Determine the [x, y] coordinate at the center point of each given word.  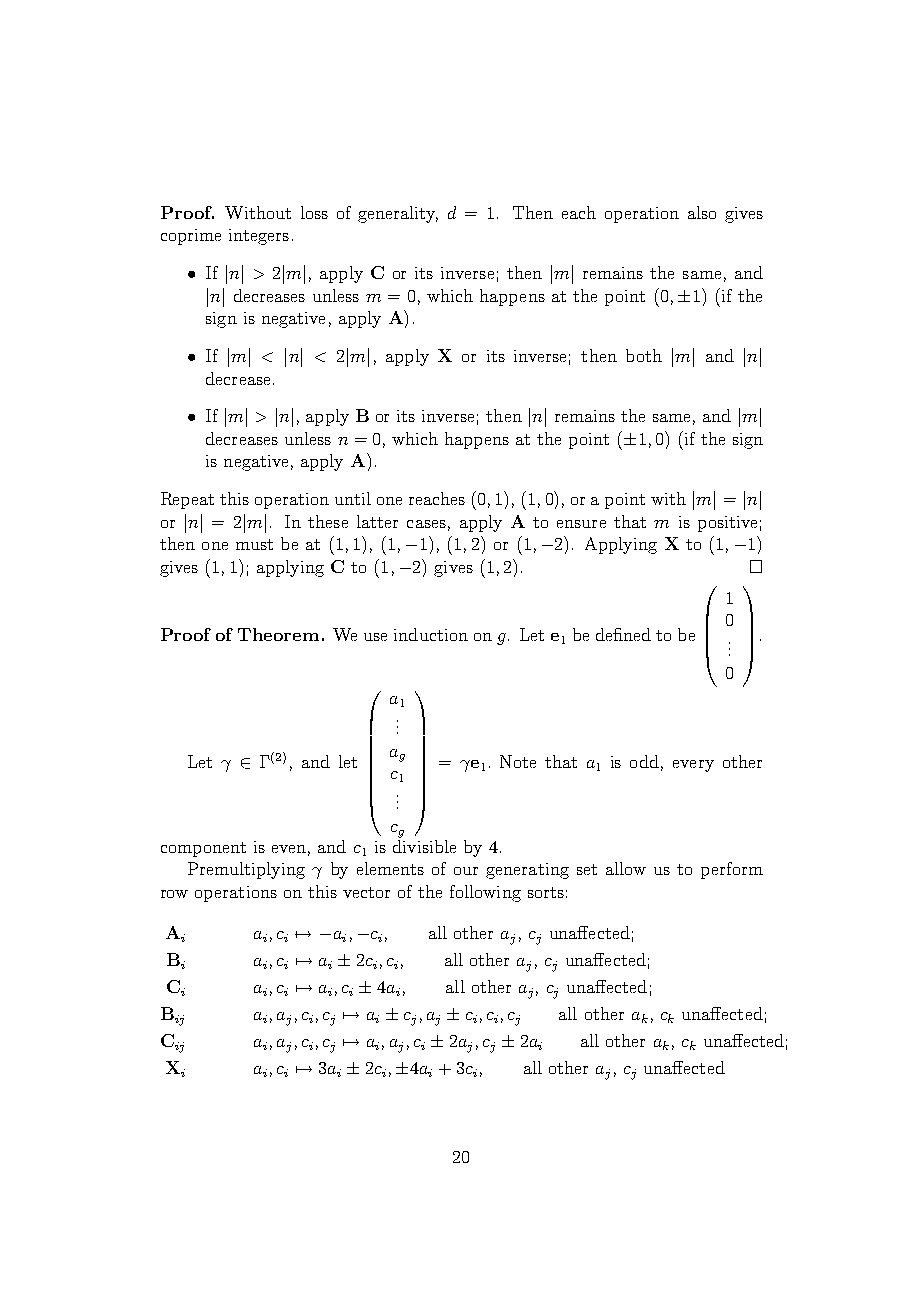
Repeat [187, 500]
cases [426, 524]
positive [727, 524]
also [702, 212]
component [203, 849]
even [289, 849]
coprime [191, 237]
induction [431, 634]
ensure [581, 524]
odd [644, 761]
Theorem [278, 634]
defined [623, 634]
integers [259, 237]
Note [518, 761]
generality [398, 214]
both [644, 355]
